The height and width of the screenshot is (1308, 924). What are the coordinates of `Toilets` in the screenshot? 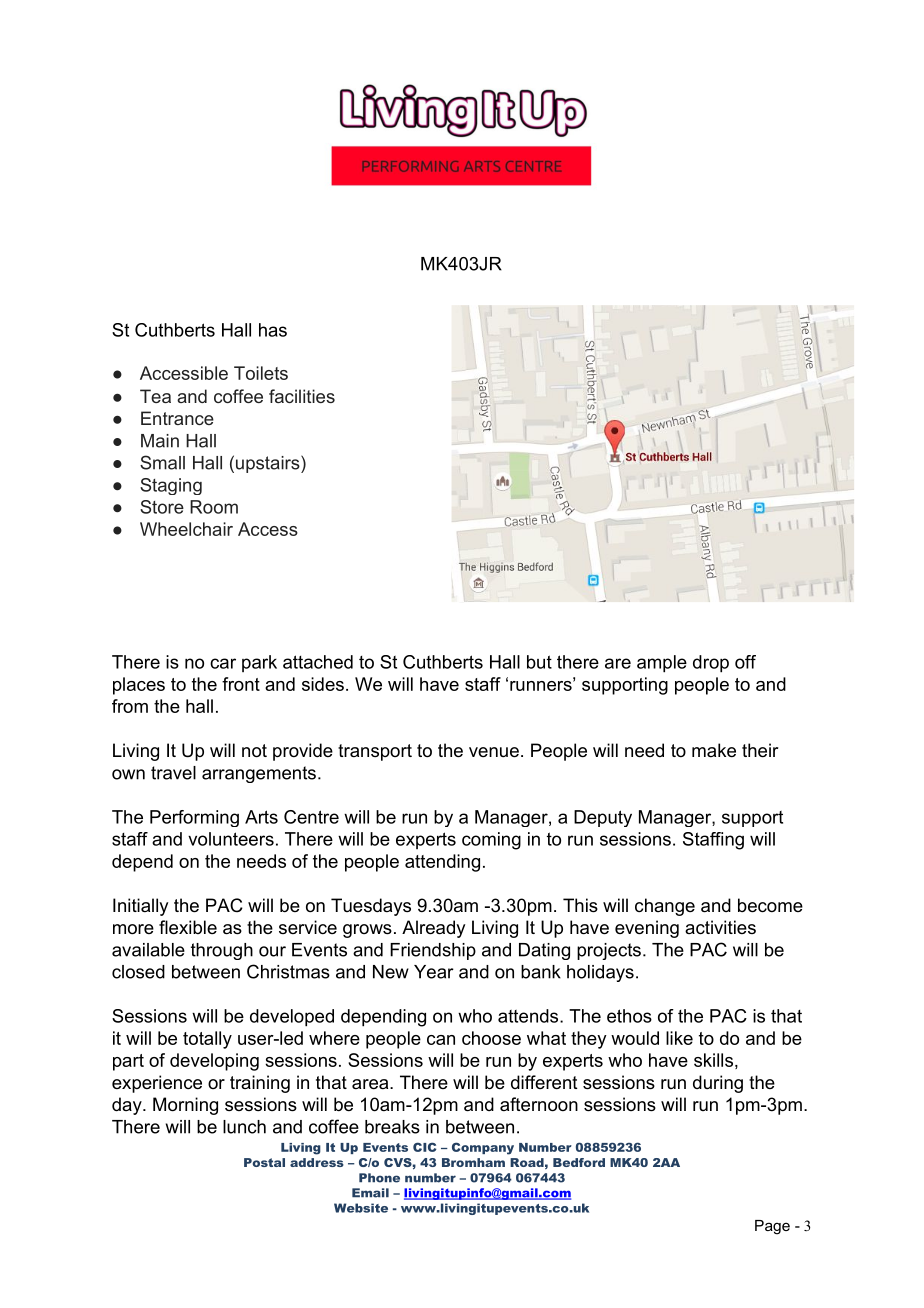 It's located at (261, 373).
